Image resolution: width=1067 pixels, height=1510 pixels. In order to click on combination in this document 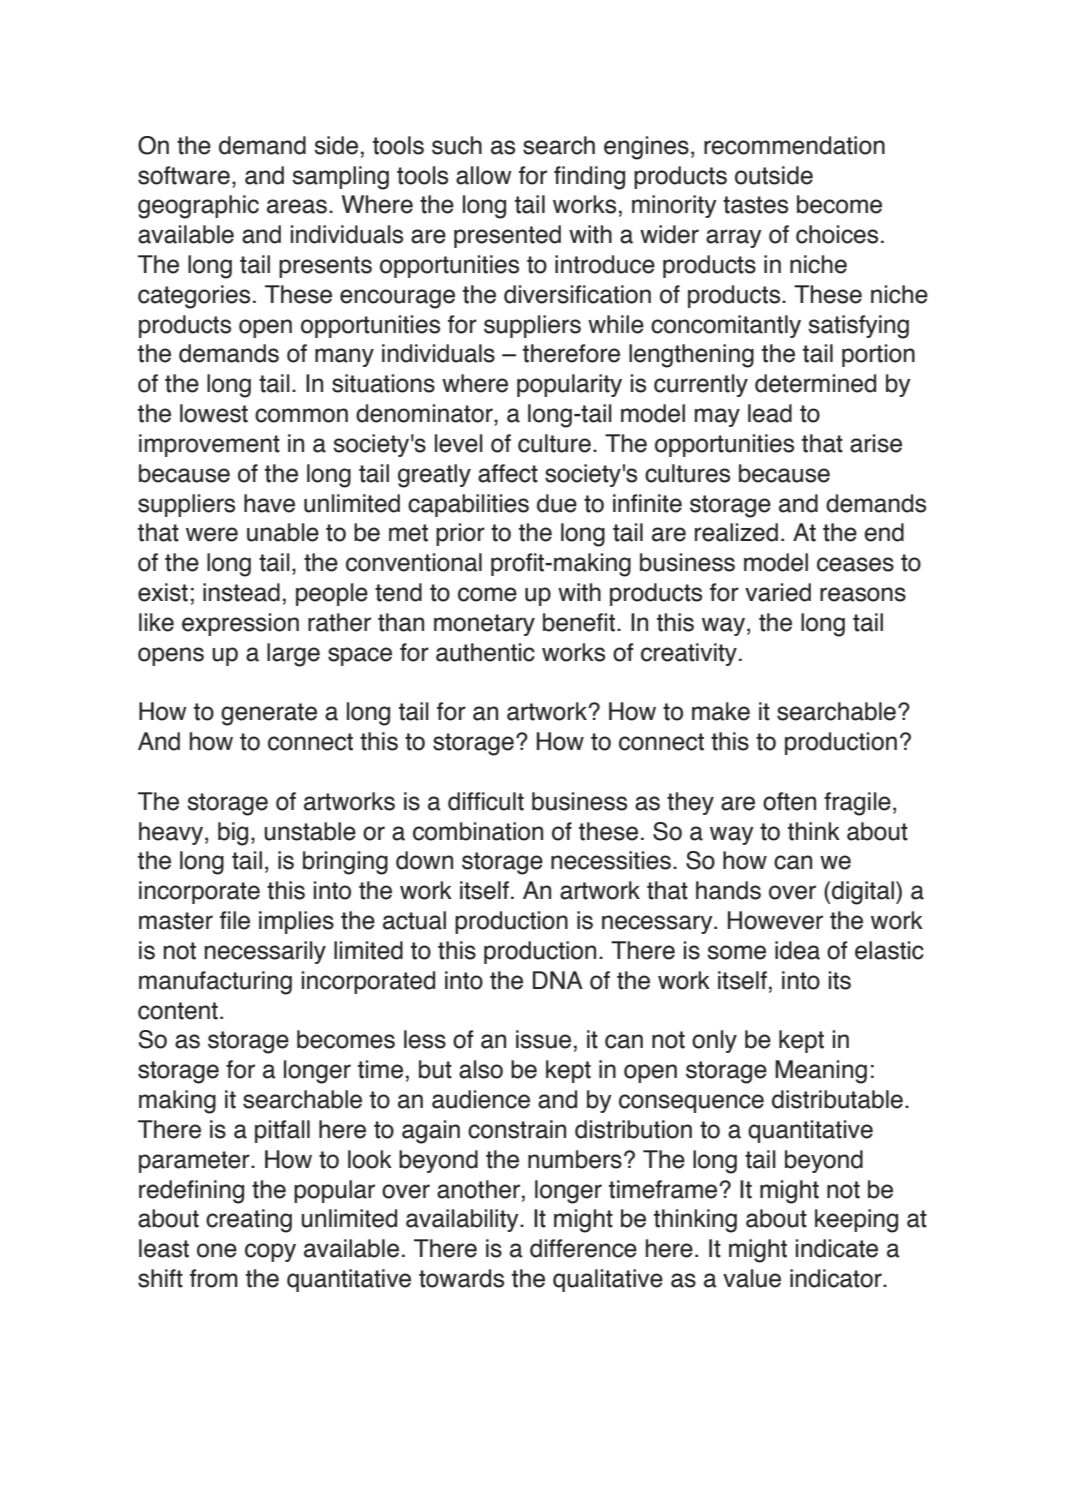, I will do `click(478, 831)`.
